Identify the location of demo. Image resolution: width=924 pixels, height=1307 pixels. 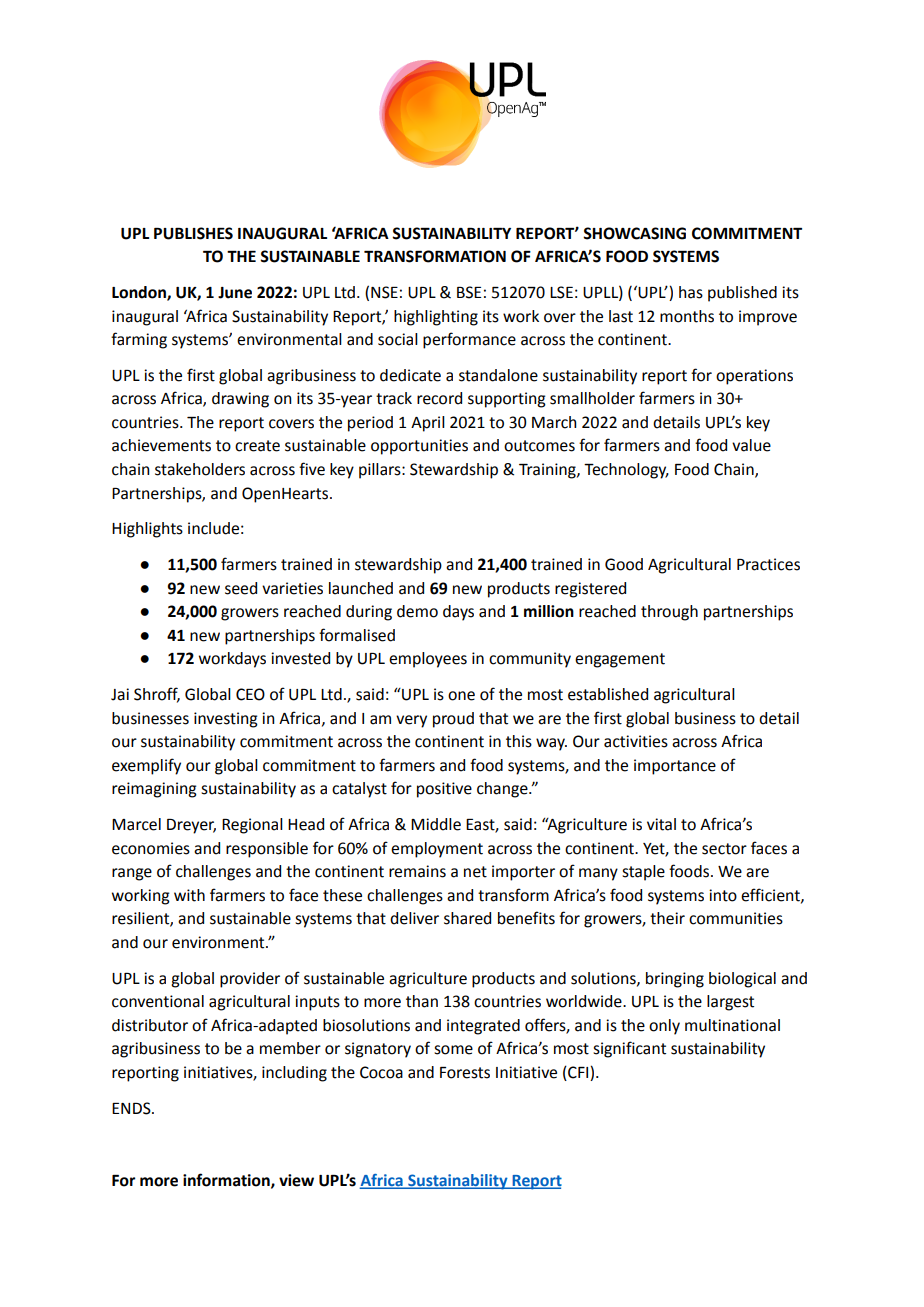
(417, 611).
